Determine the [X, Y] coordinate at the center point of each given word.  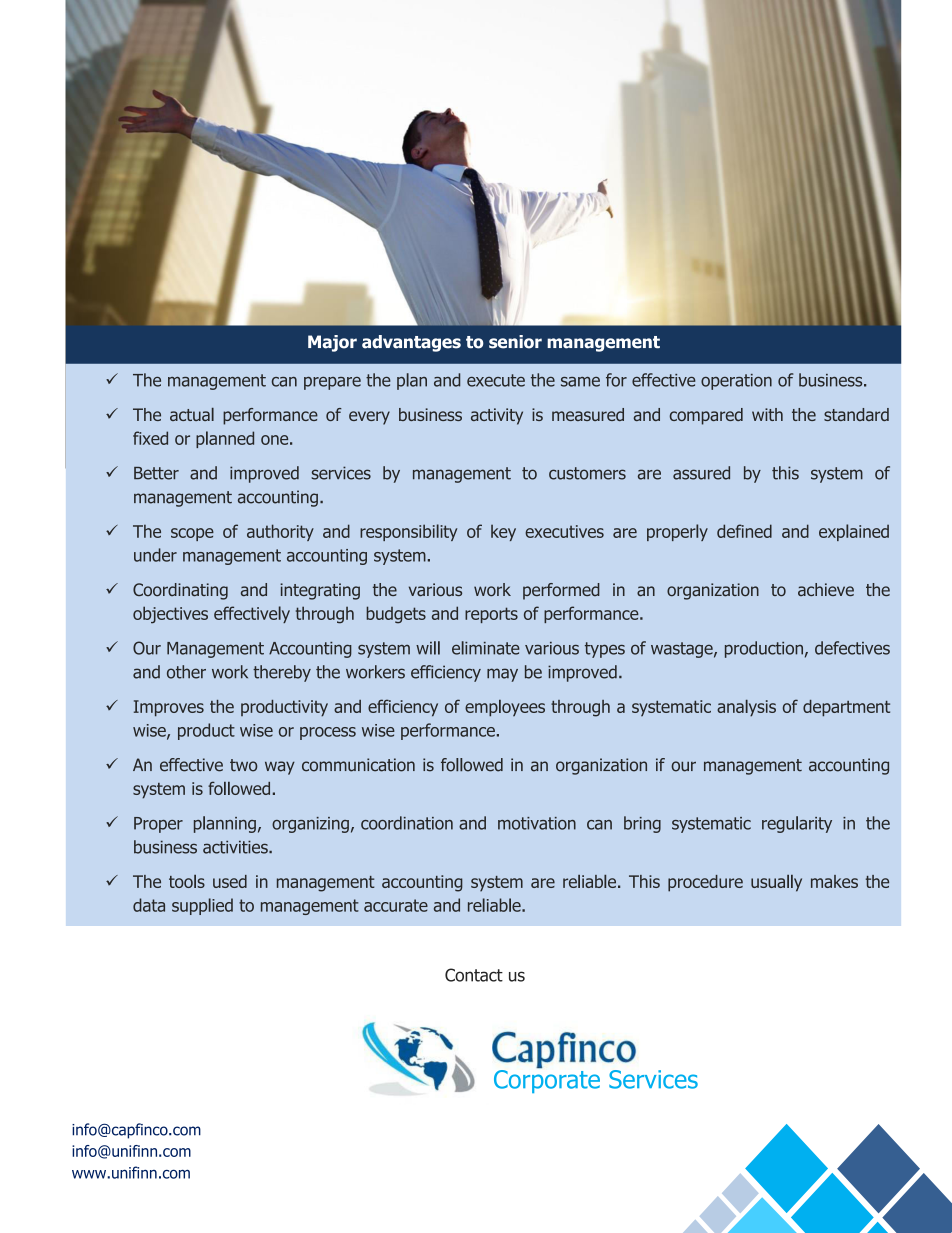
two [244, 765]
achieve [826, 589]
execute [496, 380]
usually [776, 883]
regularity [797, 824]
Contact [474, 975]
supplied [202, 906]
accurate [396, 905]
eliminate [486, 648]
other [186, 672]
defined [744, 531]
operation [736, 382]
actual [192, 414]
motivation [537, 823]
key [503, 533]
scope [192, 534]
